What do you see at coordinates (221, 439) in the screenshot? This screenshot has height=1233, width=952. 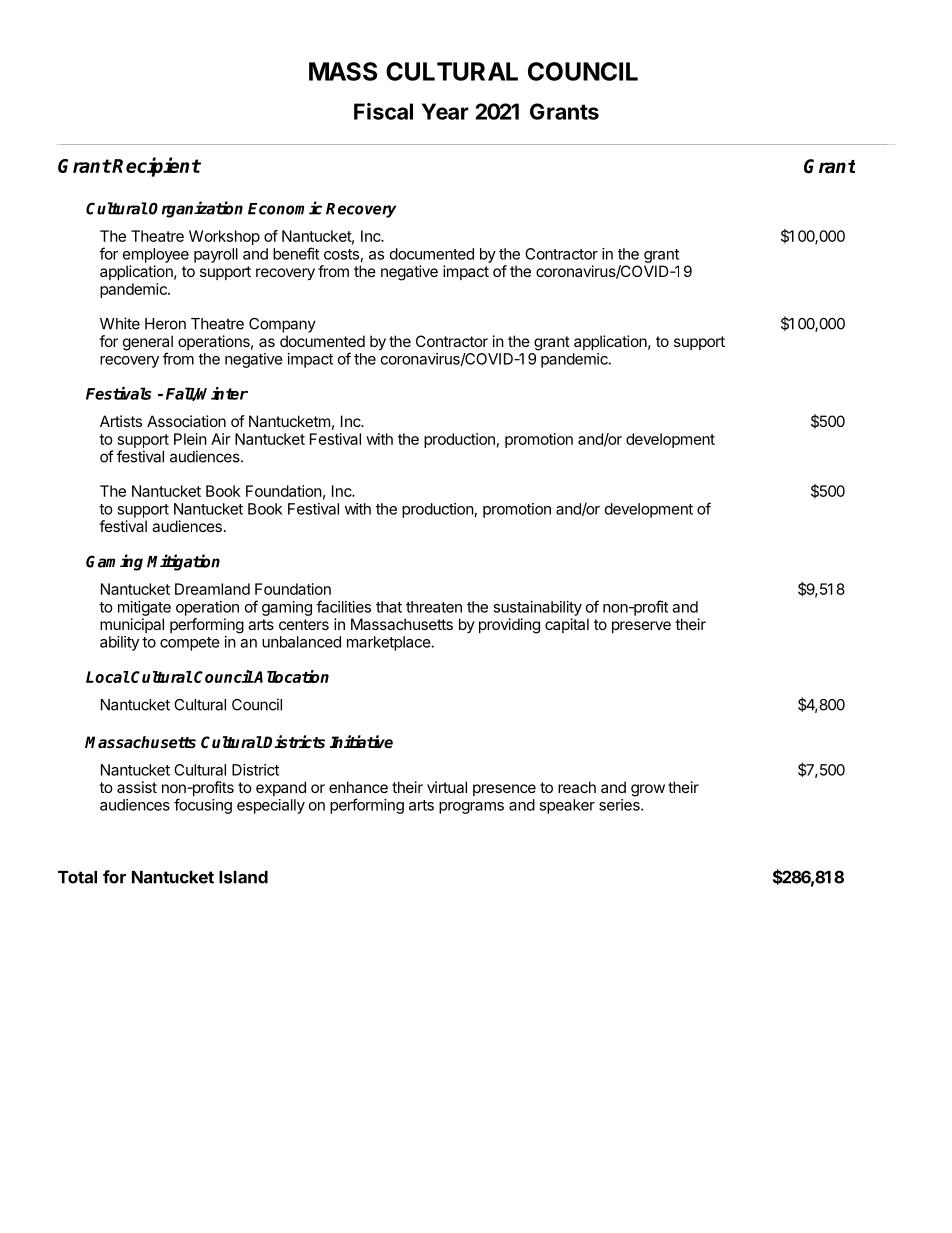 I see `Air` at bounding box center [221, 439].
